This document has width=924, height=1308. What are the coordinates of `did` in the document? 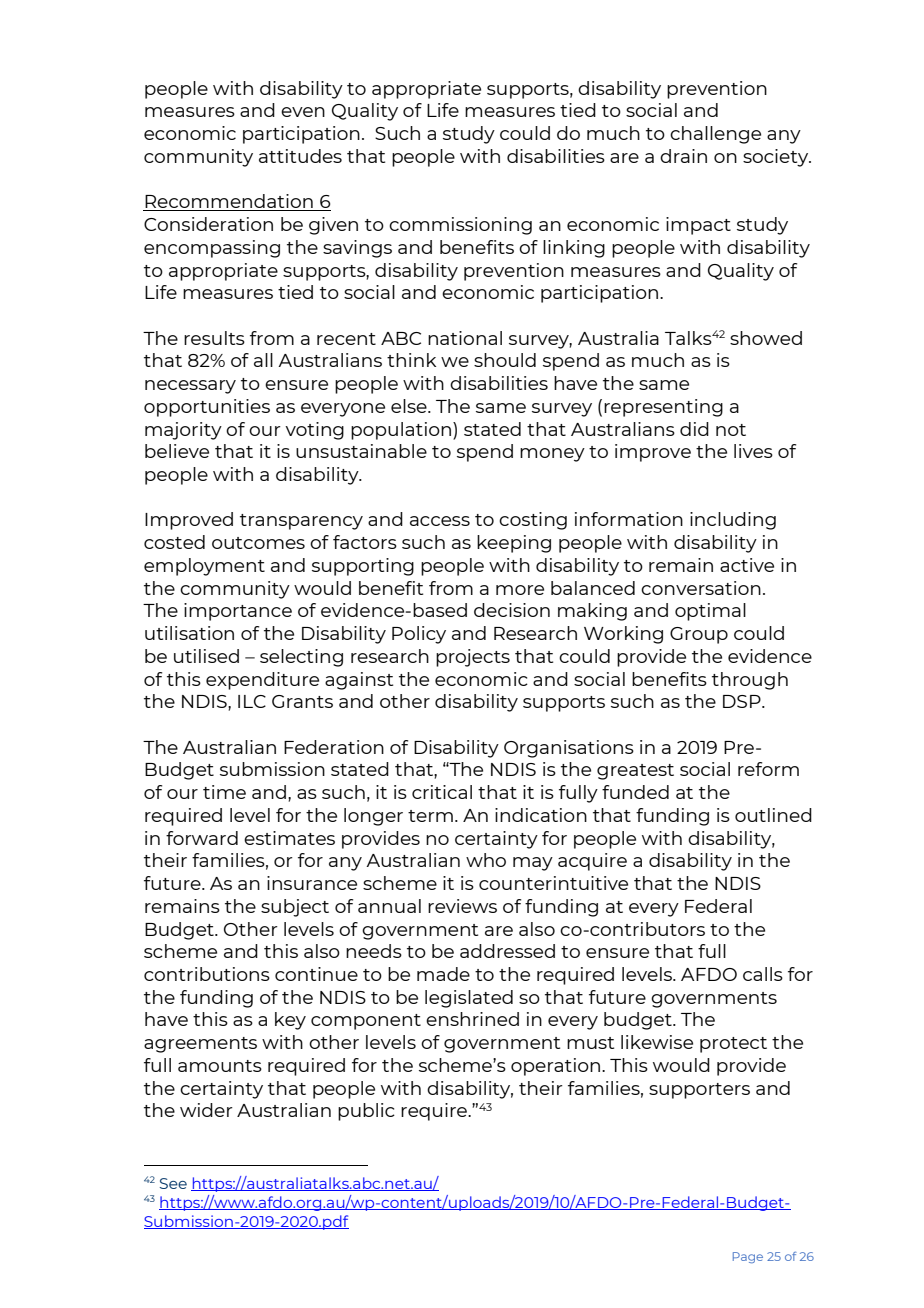 It's located at (694, 429).
